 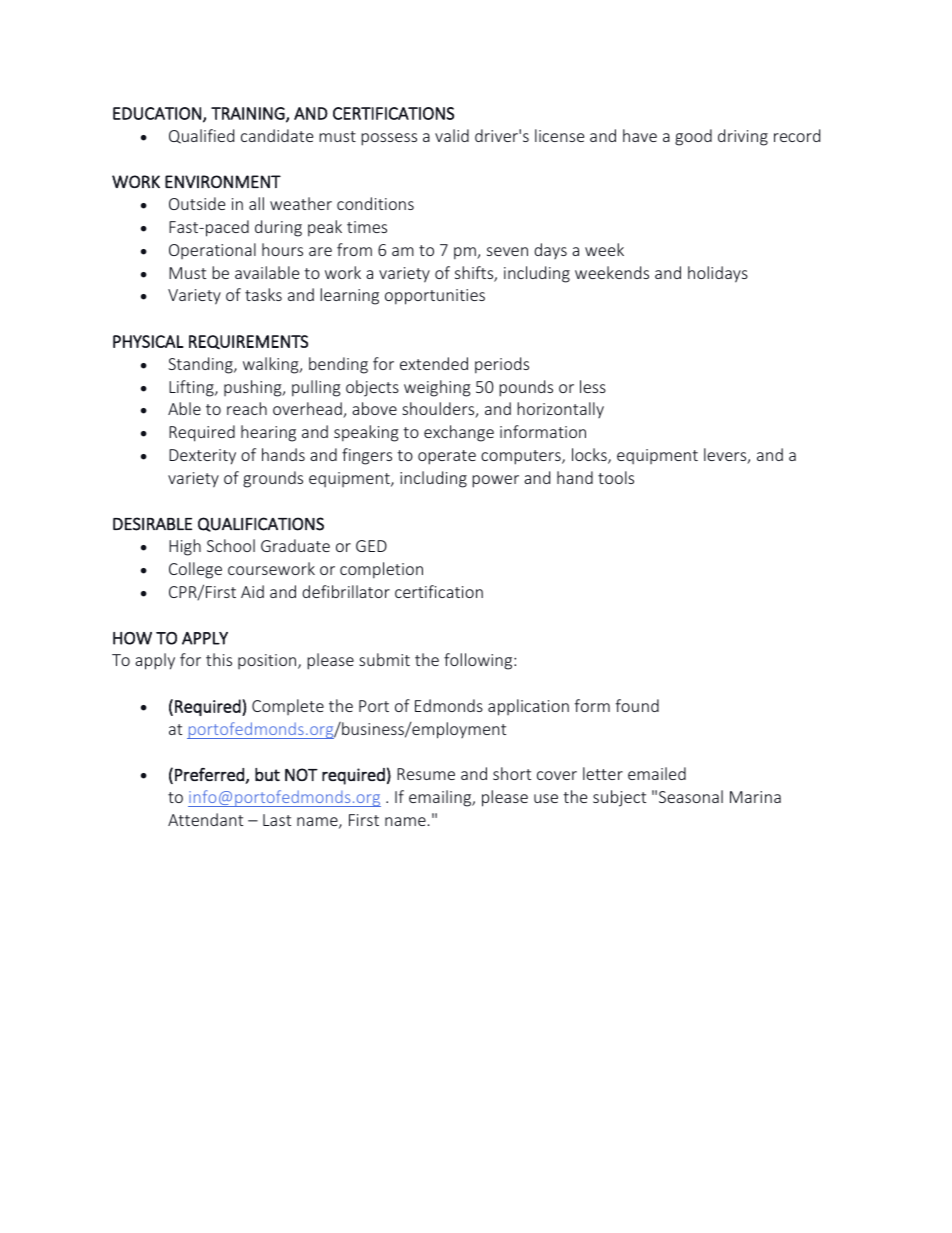 What do you see at coordinates (231, 545) in the image?
I see `School` at bounding box center [231, 545].
